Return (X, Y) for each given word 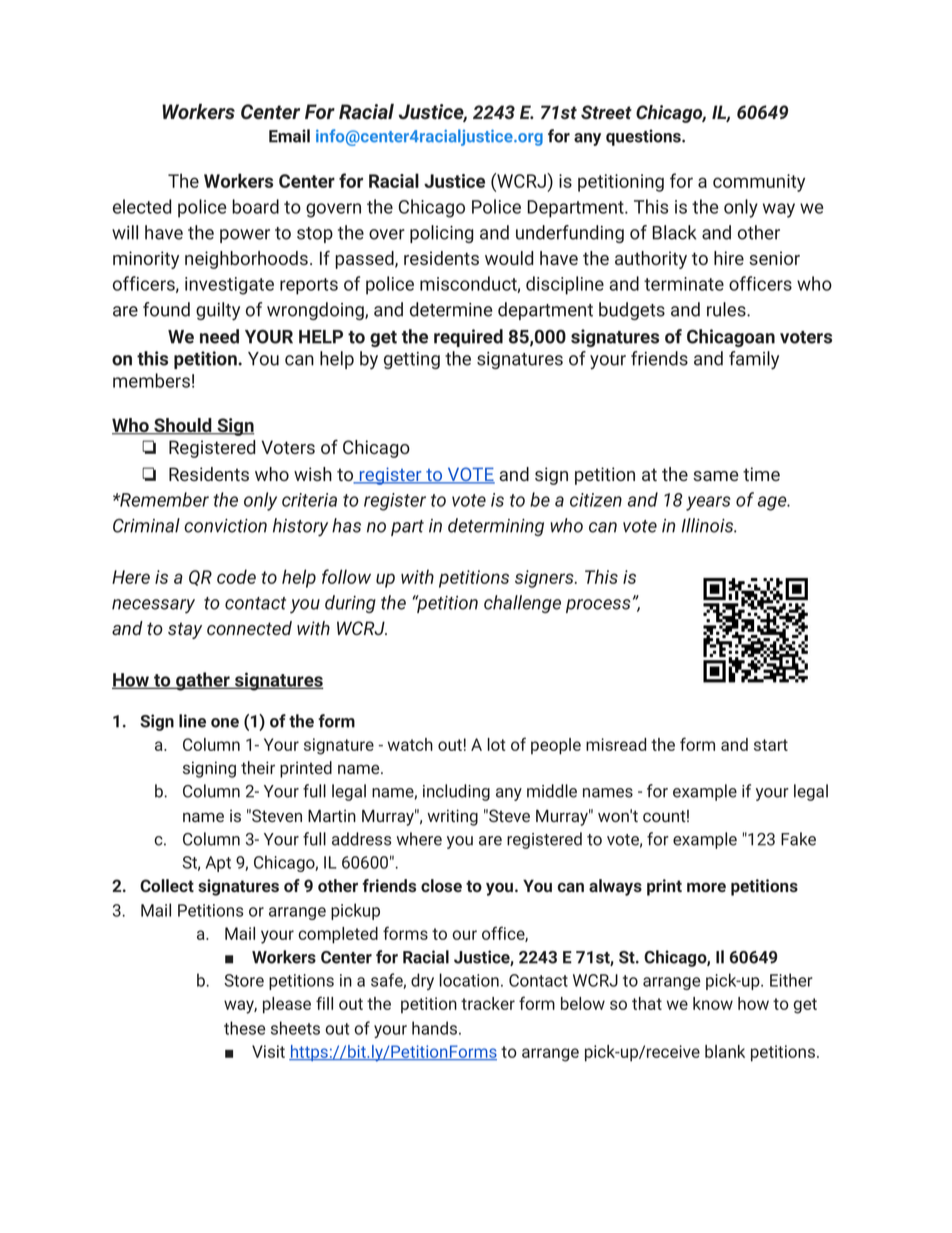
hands (436, 1028)
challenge (522, 604)
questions (644, 137)
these (244, 1028)
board (255, 206)
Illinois (708, 525)
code (236, 576)
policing (442, 234)
